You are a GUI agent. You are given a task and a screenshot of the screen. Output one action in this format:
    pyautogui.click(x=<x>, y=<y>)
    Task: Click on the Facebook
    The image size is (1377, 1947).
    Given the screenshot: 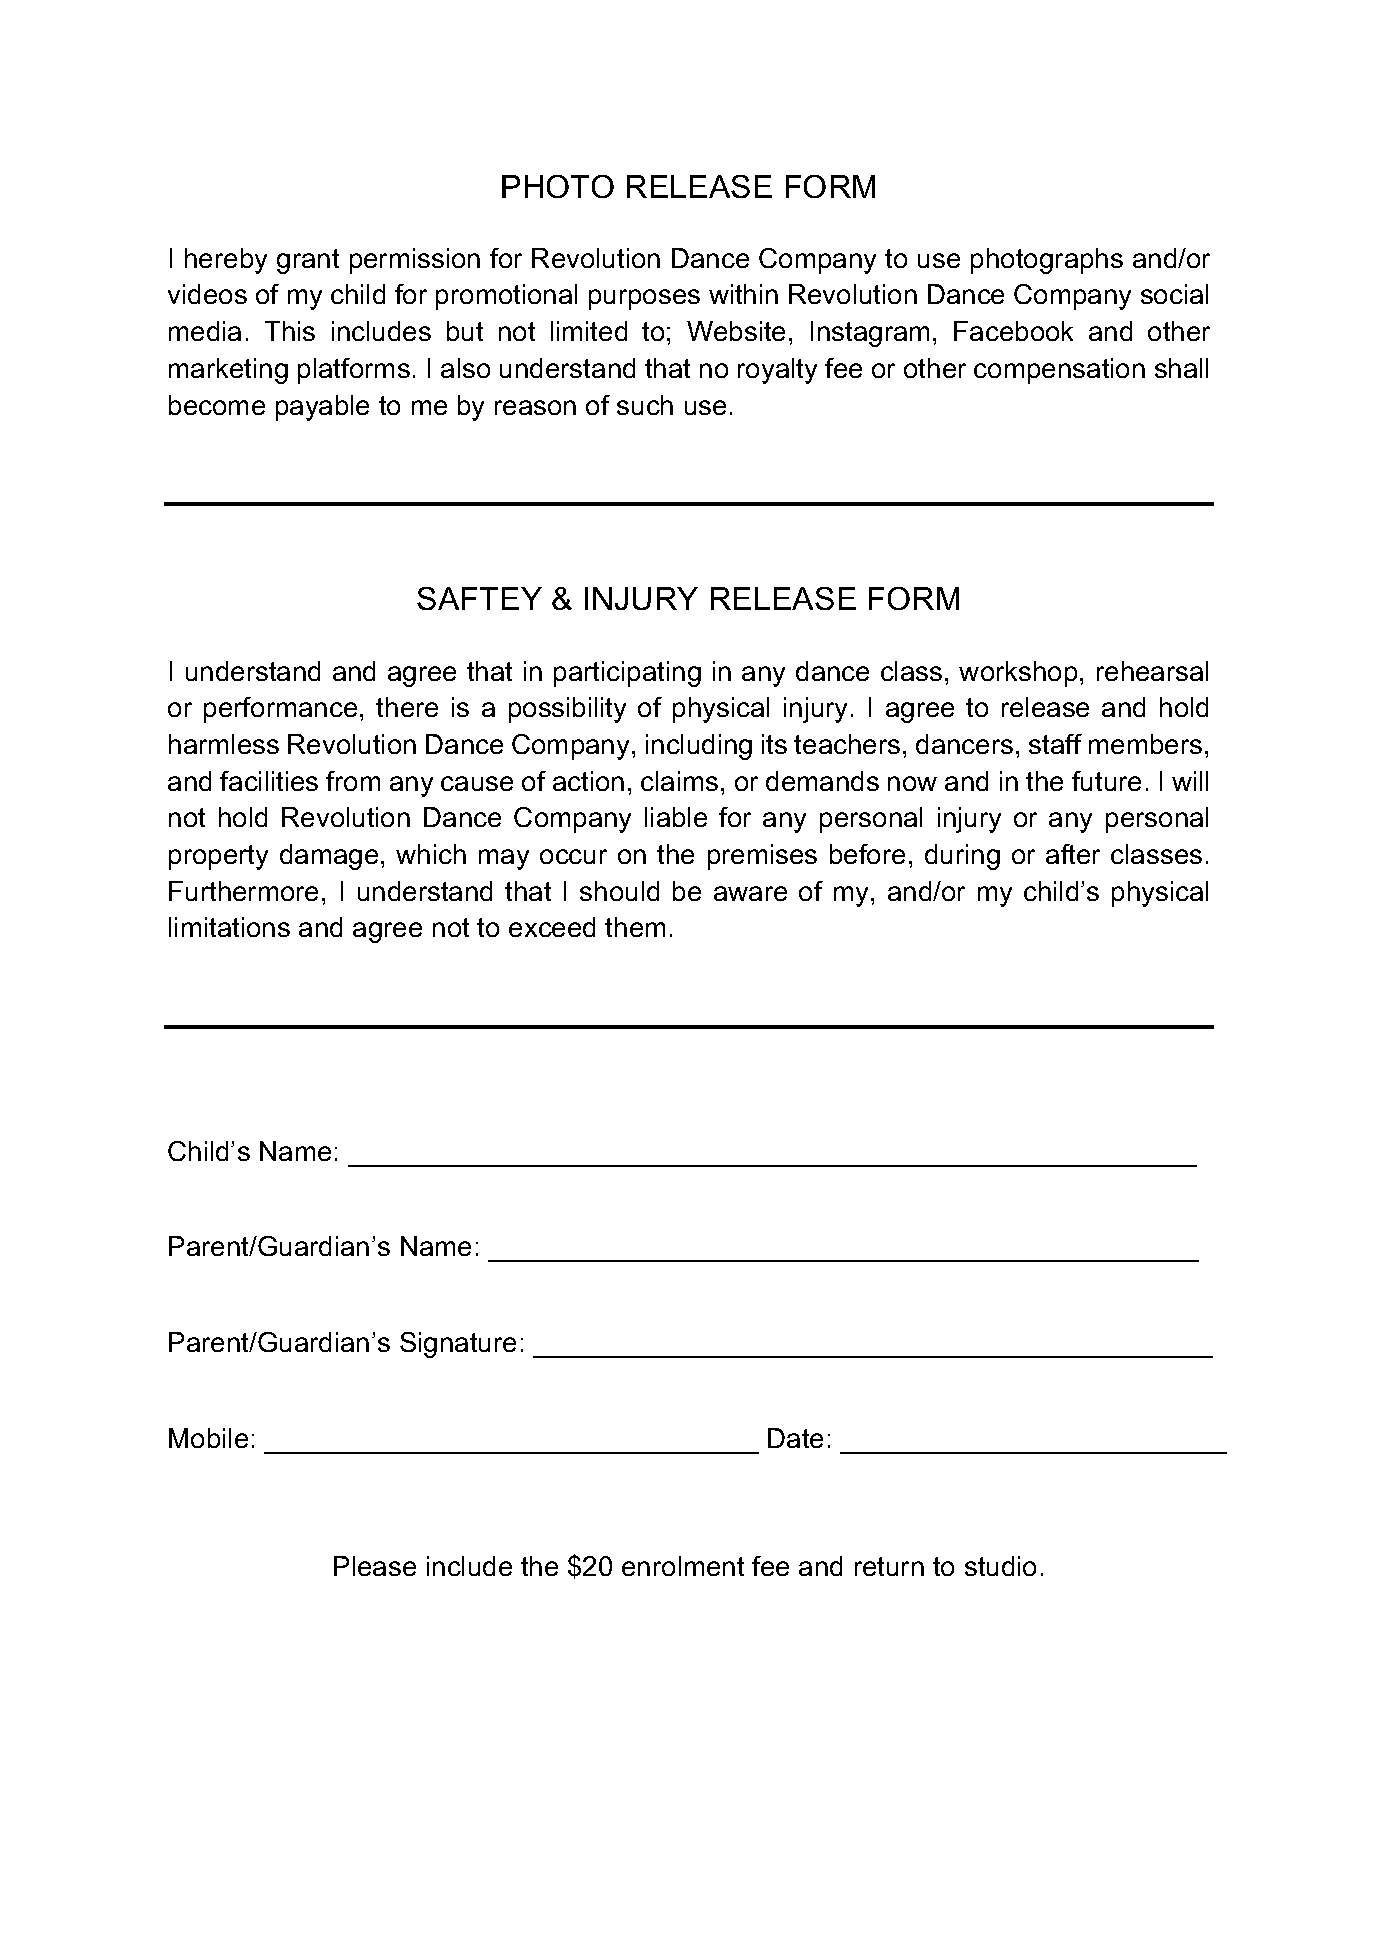 What is the action you would take?
    pyautogui.click(x=1013, y=331)
